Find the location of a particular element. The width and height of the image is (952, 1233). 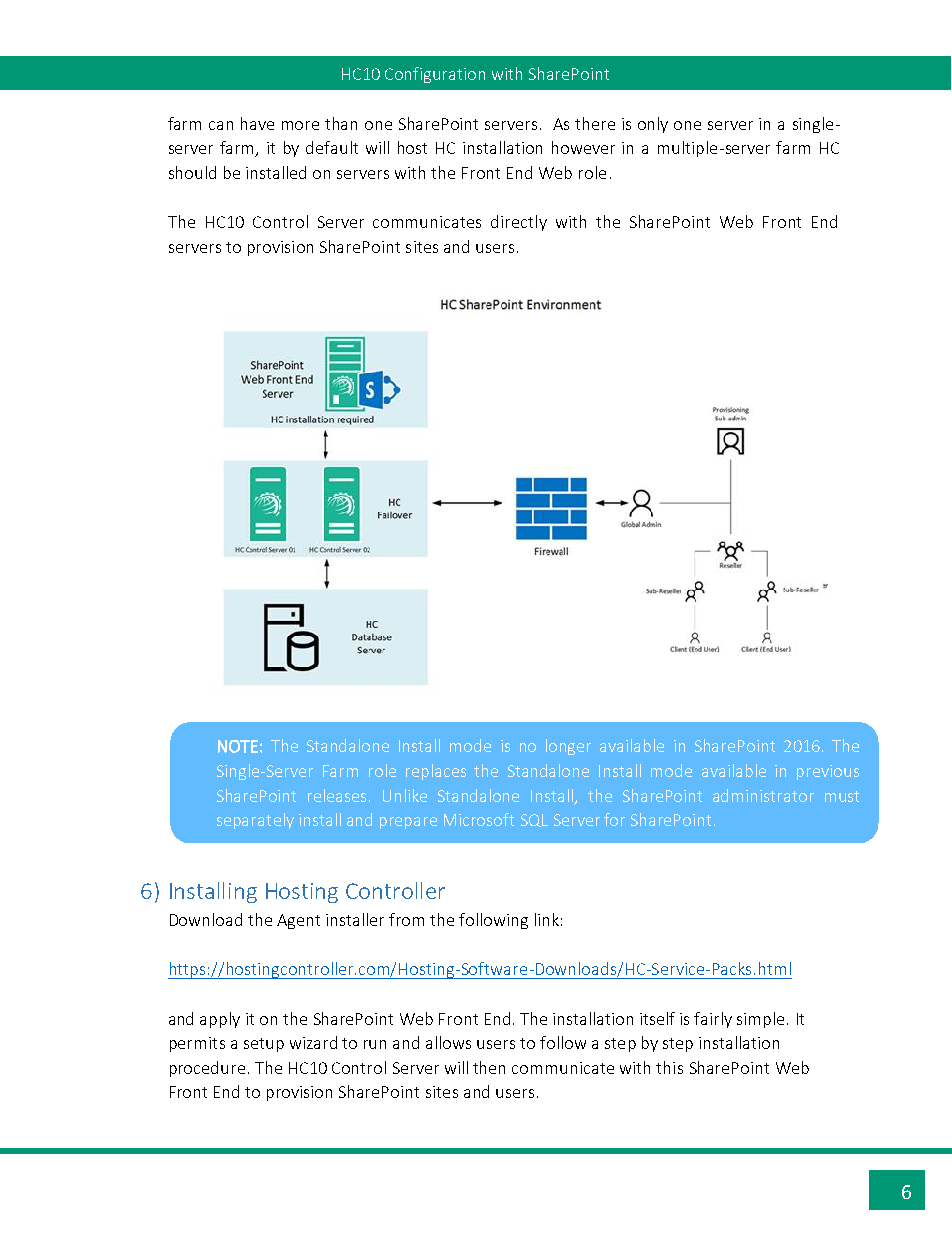

however is located at coordinates (583, 147).
